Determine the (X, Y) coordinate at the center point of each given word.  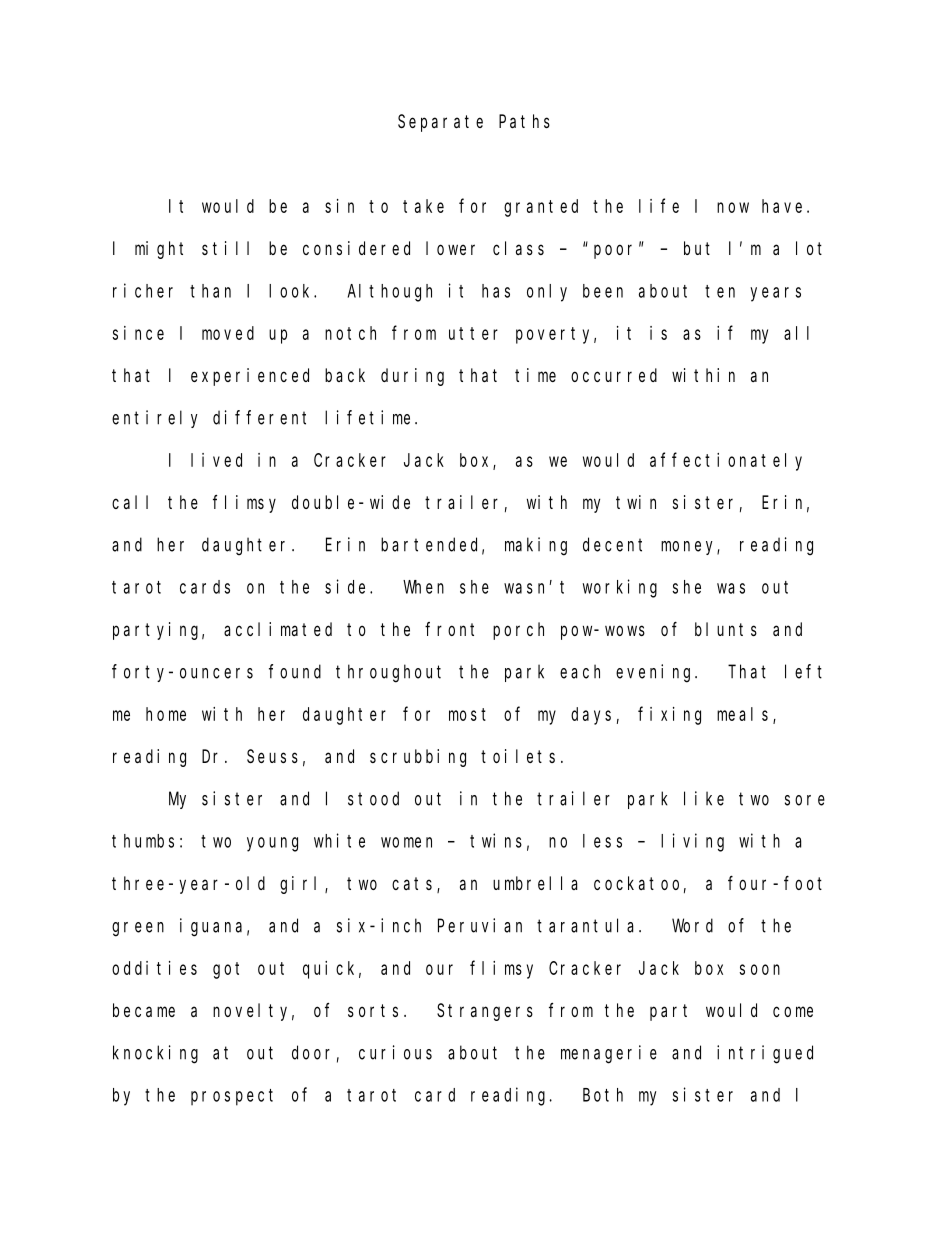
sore (805, 800)
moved (228, 333)
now (733, 207)
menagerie (609, 1054)
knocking (155, 1054)
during (412, 377)
